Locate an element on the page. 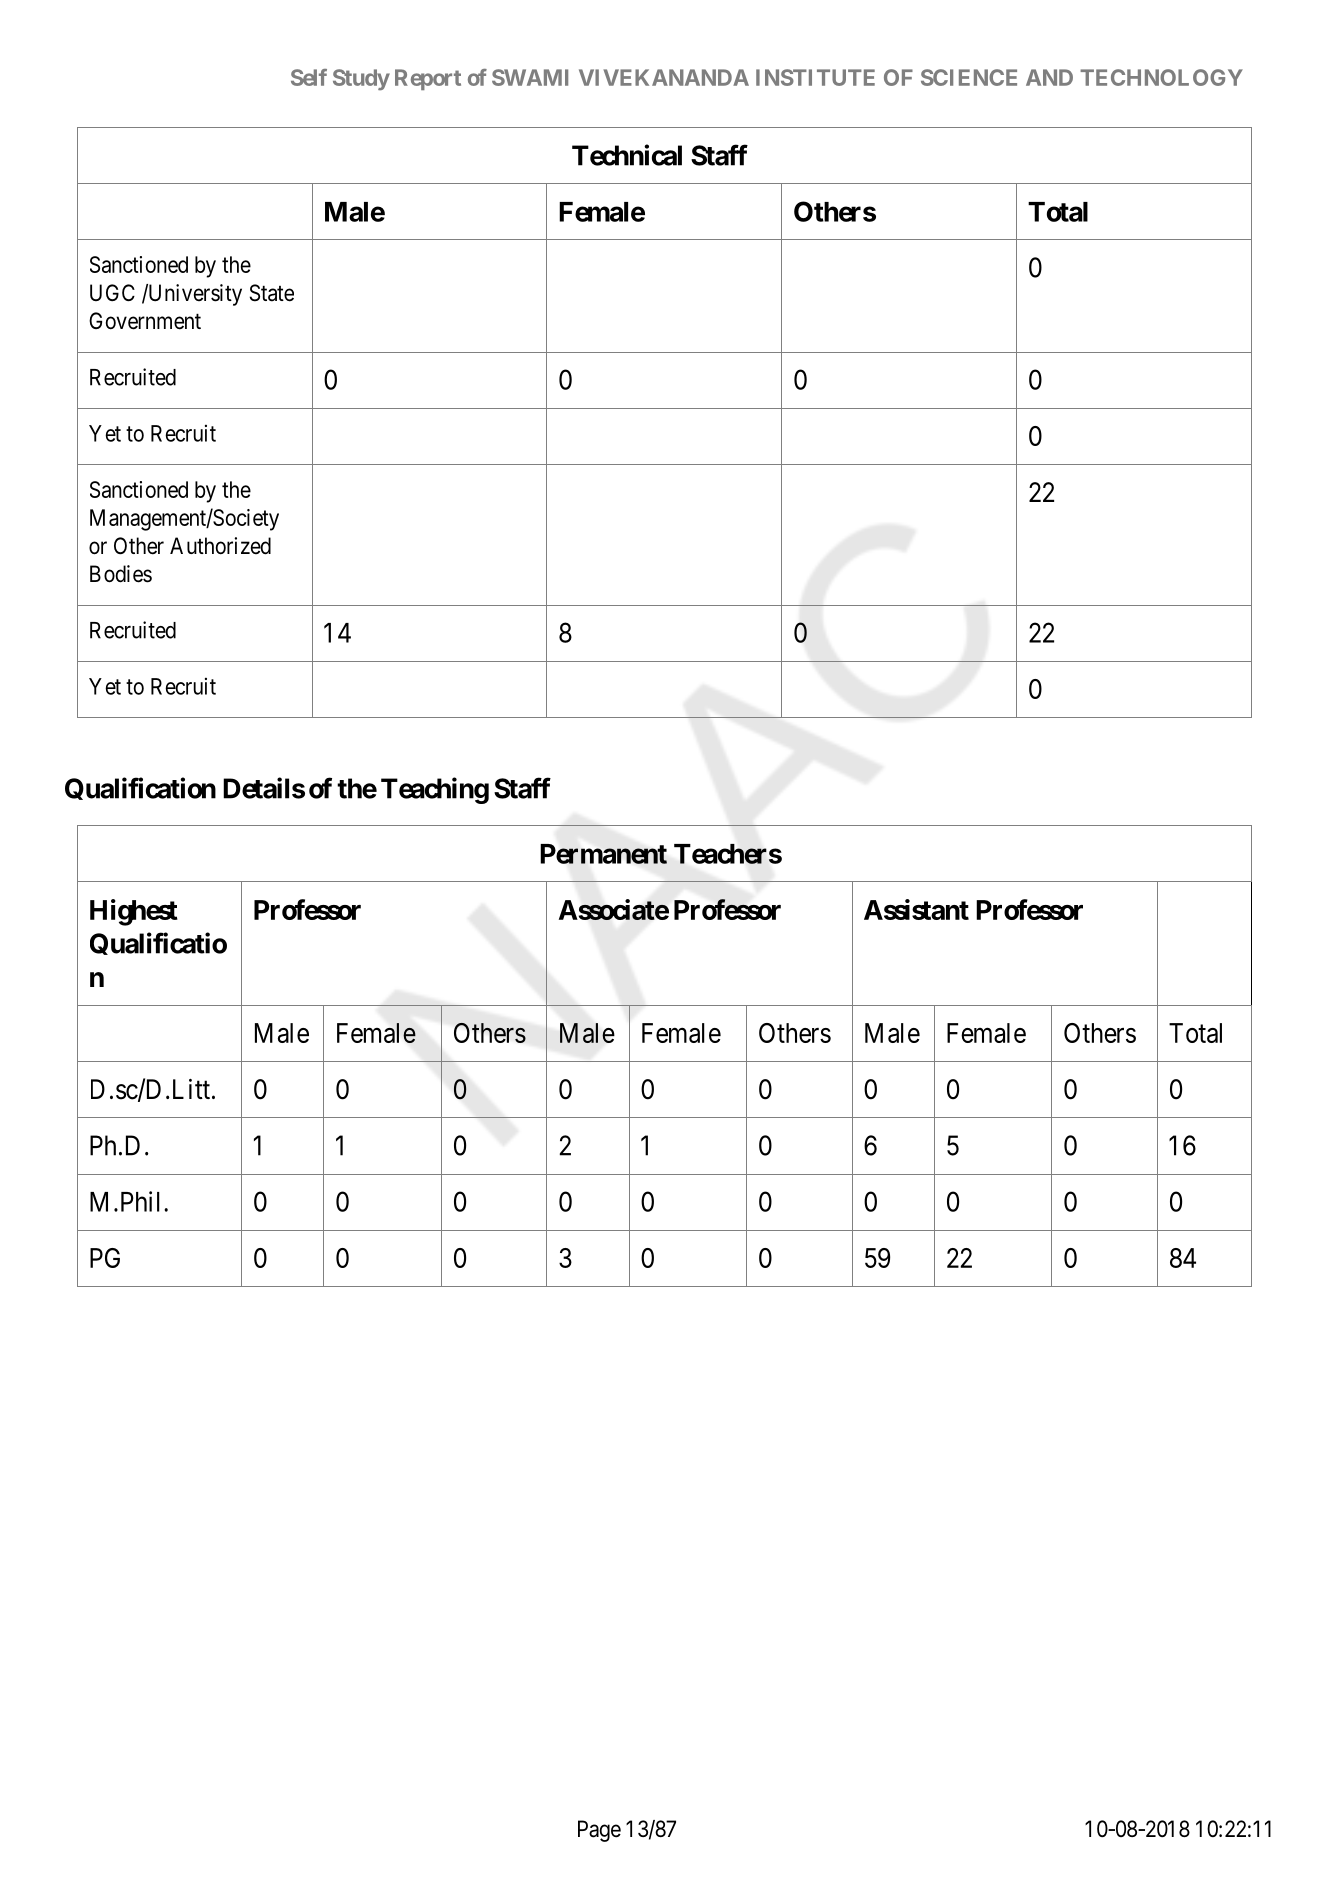  Page is located at coordinates (599, 1831).
